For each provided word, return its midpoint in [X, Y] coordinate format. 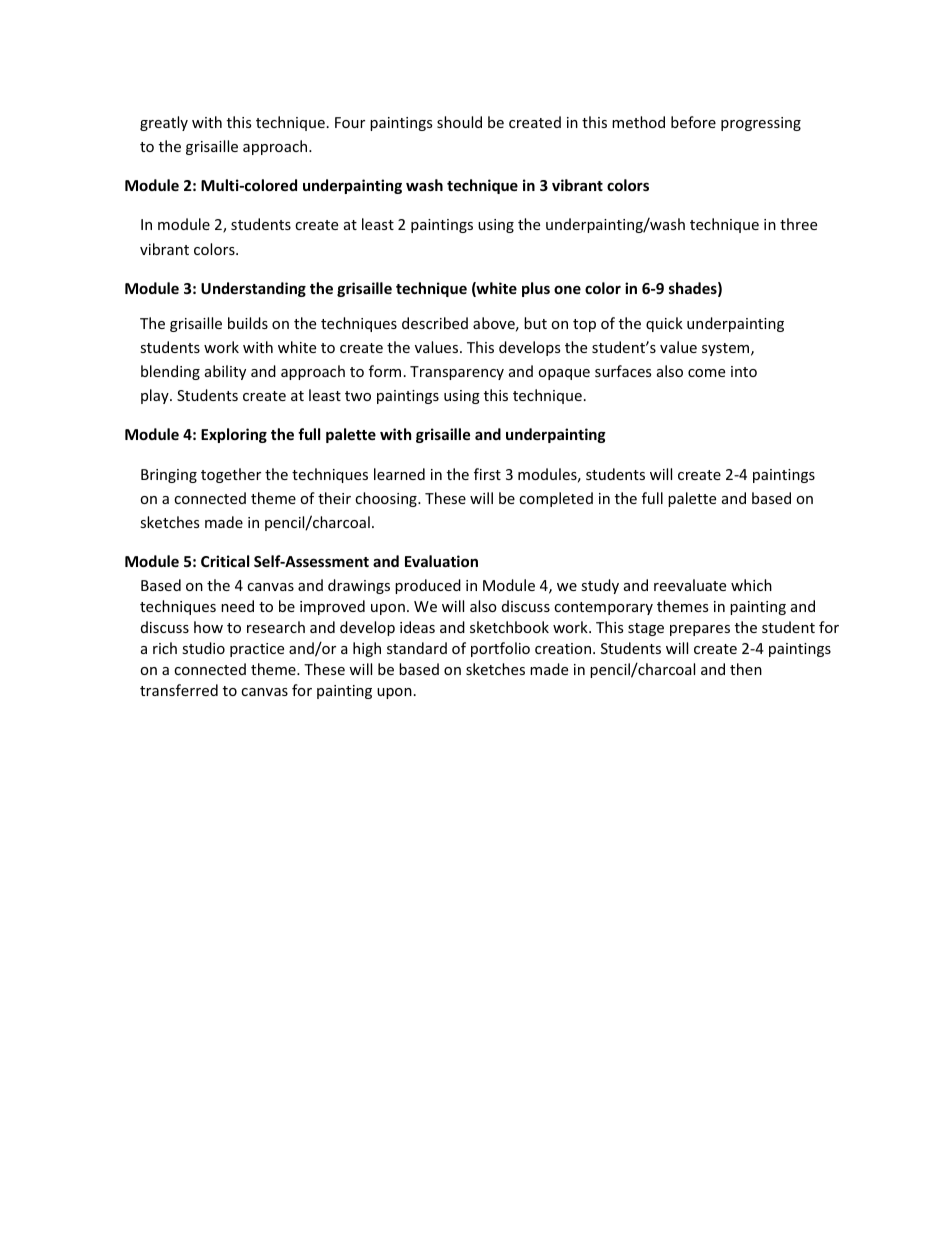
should [459, 122]
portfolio [500, 649]
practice [257, 650]
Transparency [457, 373]
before [693, 122]
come [706, 373]
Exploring [234, 435]
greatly [164, 123]
